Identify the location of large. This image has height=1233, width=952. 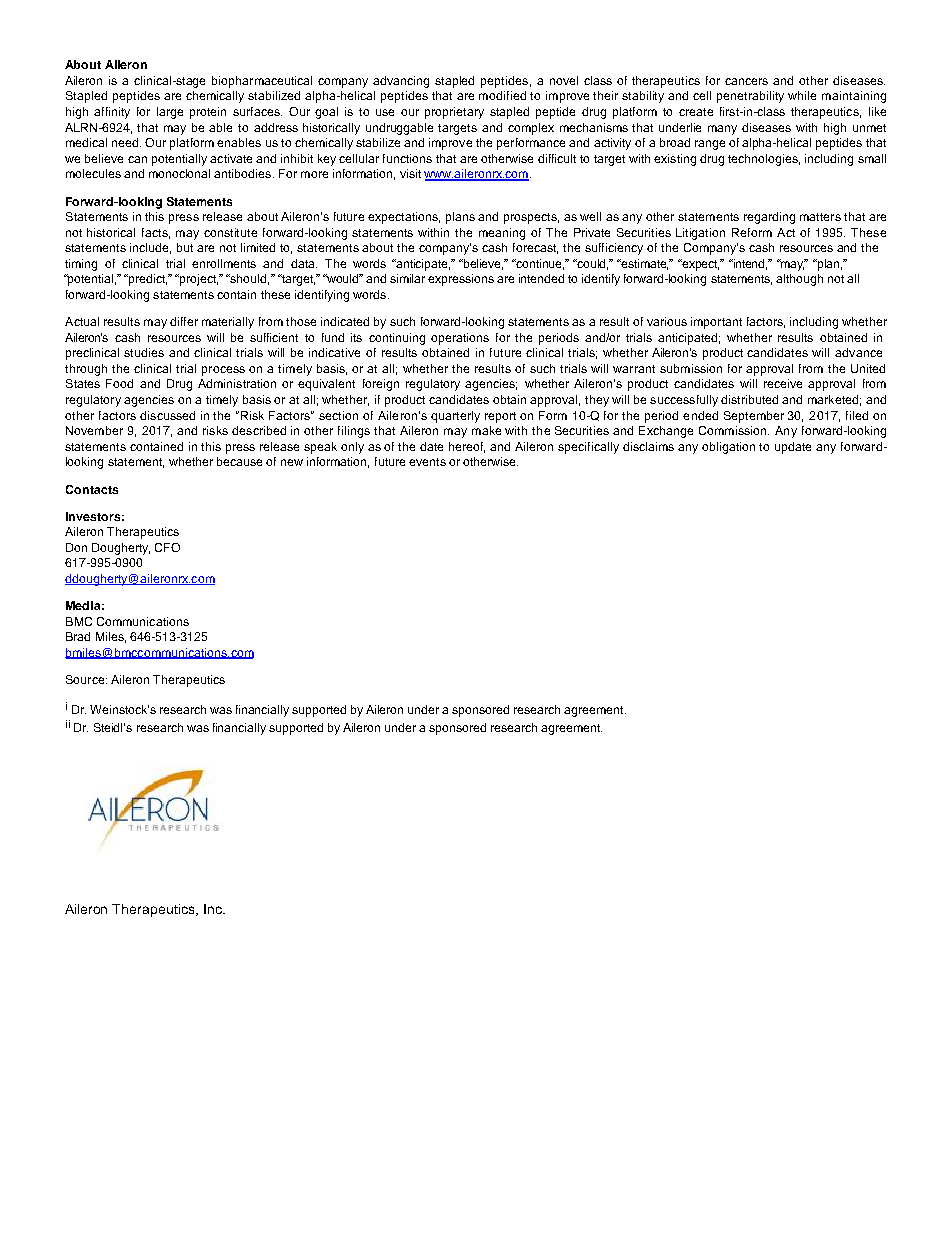
(170, 113).
